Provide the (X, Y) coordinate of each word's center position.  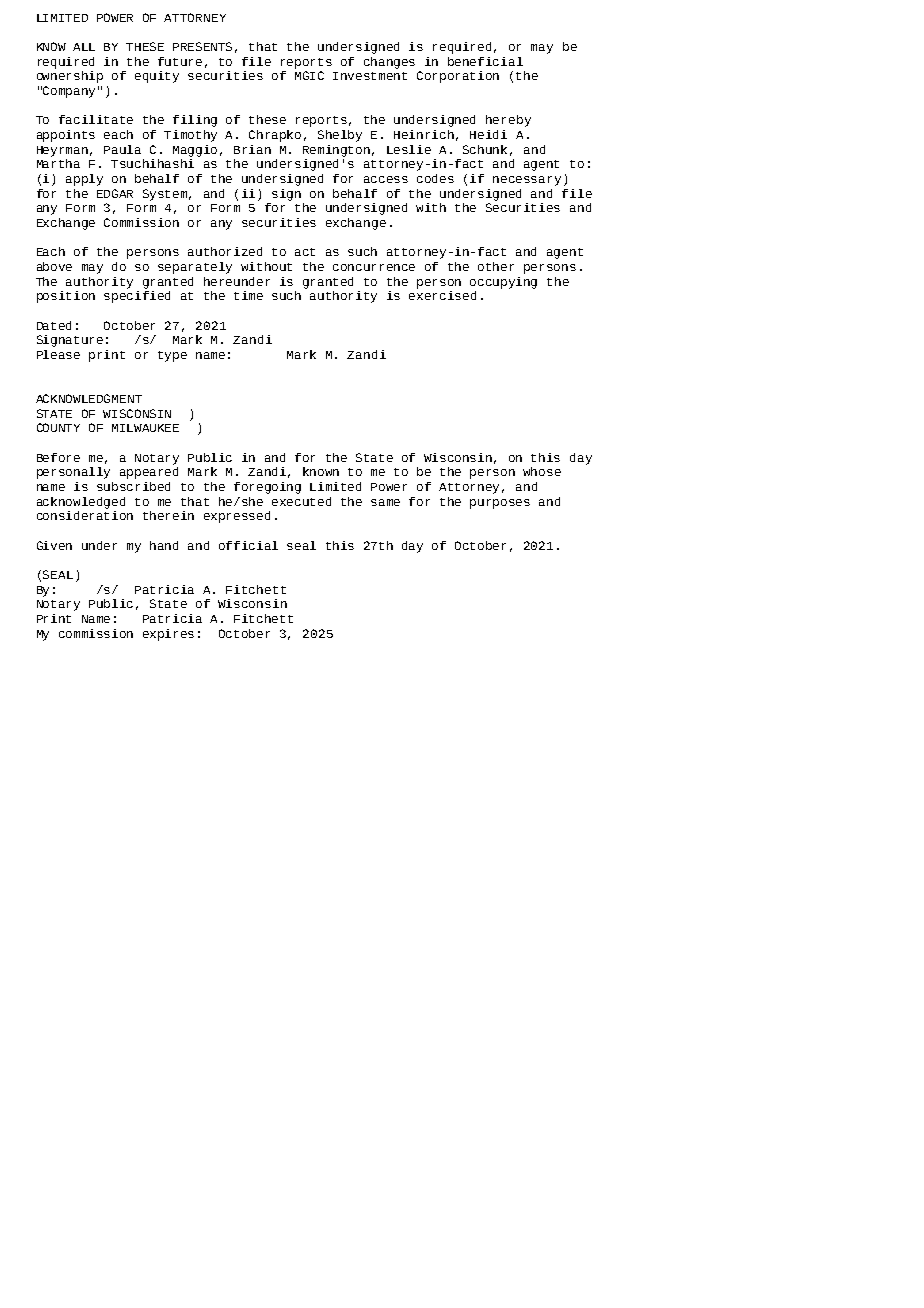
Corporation (458, 77)
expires (168, 635)
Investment (370, 76)
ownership (70, 75)
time (248, 295)
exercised (442, 295)
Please (58, 354)
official (248, 545)
